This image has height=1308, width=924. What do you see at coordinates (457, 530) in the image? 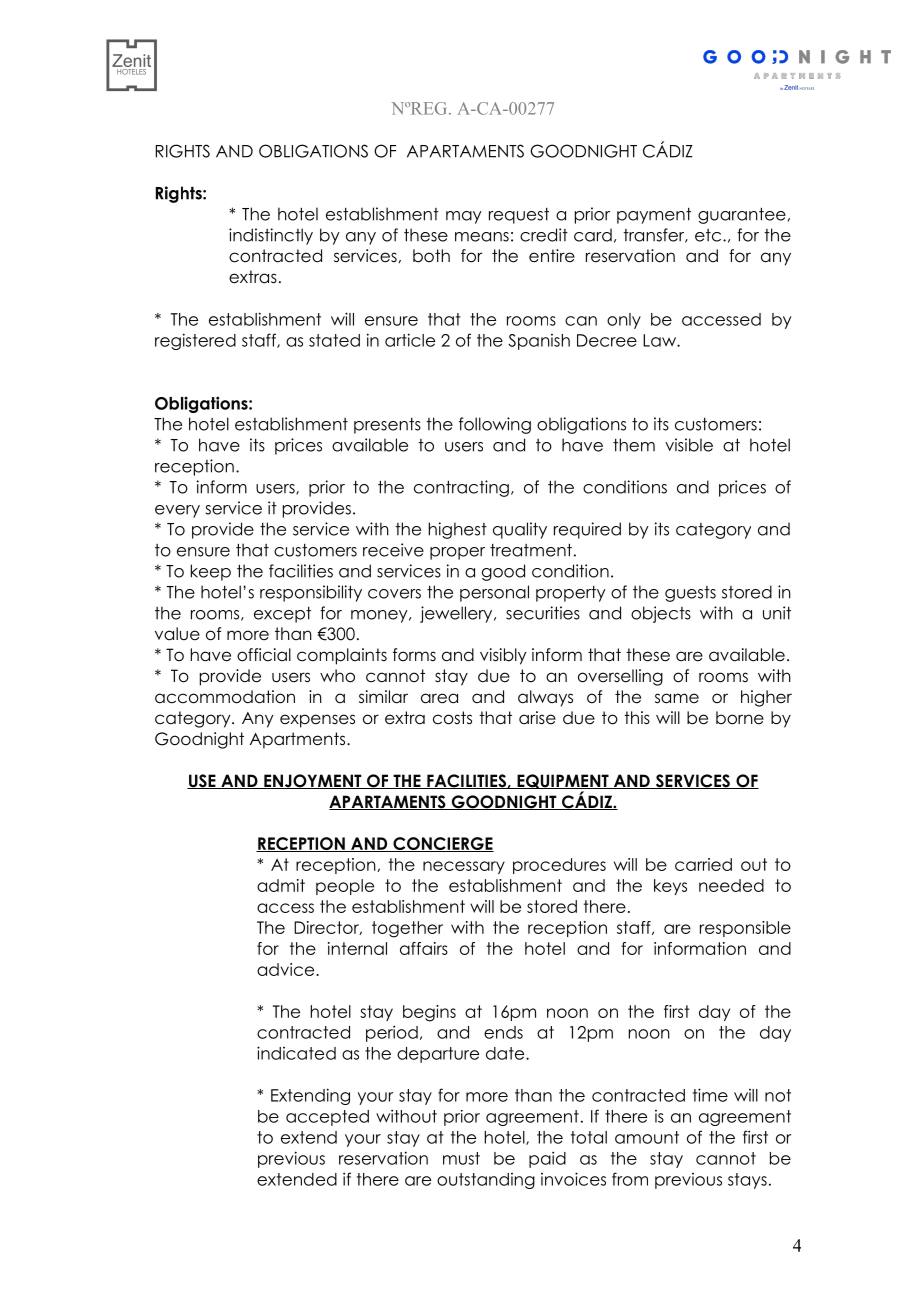
I see `highest` at bounding box center [457, 530].
